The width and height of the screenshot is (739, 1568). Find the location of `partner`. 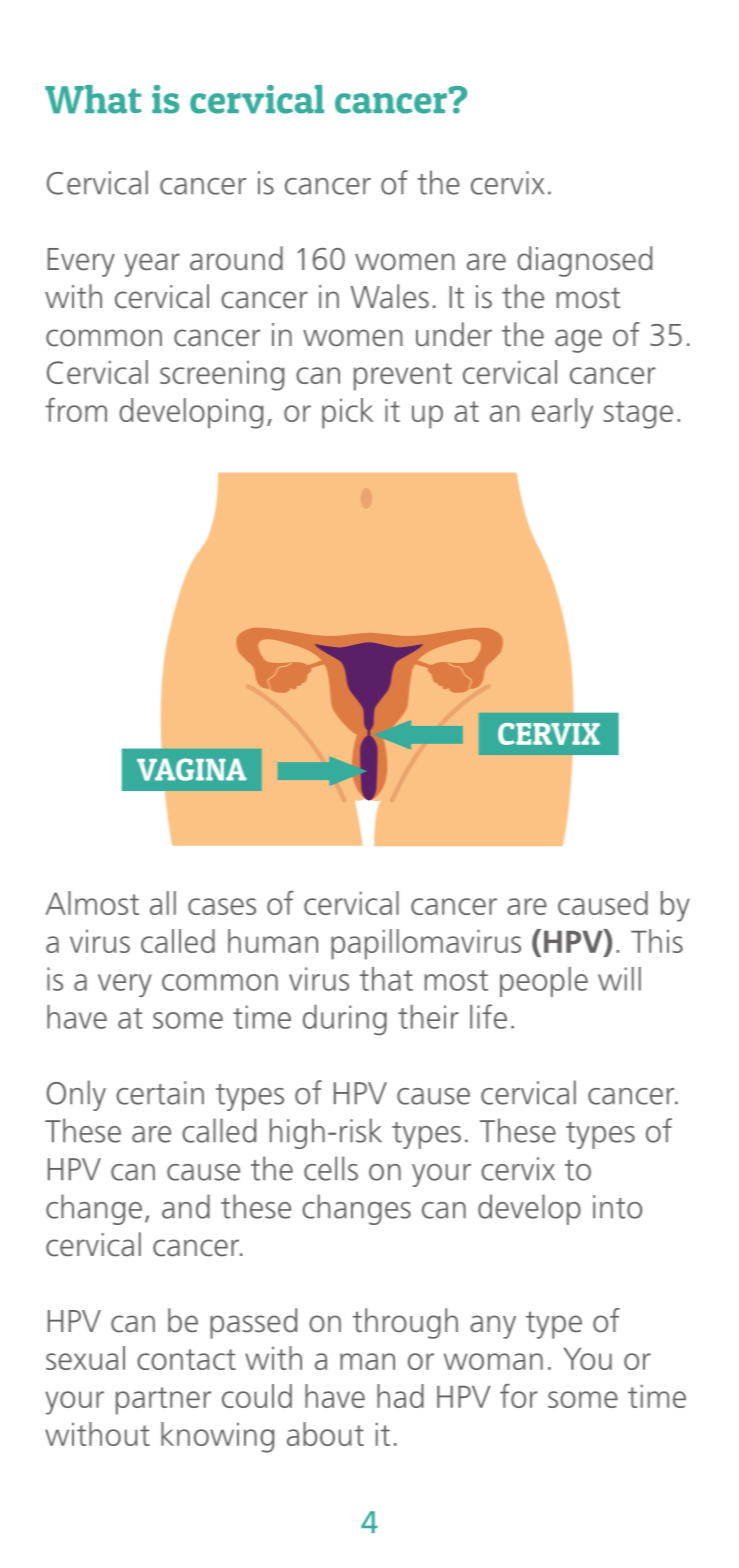

partner is located at coordinates (163, 1401).
